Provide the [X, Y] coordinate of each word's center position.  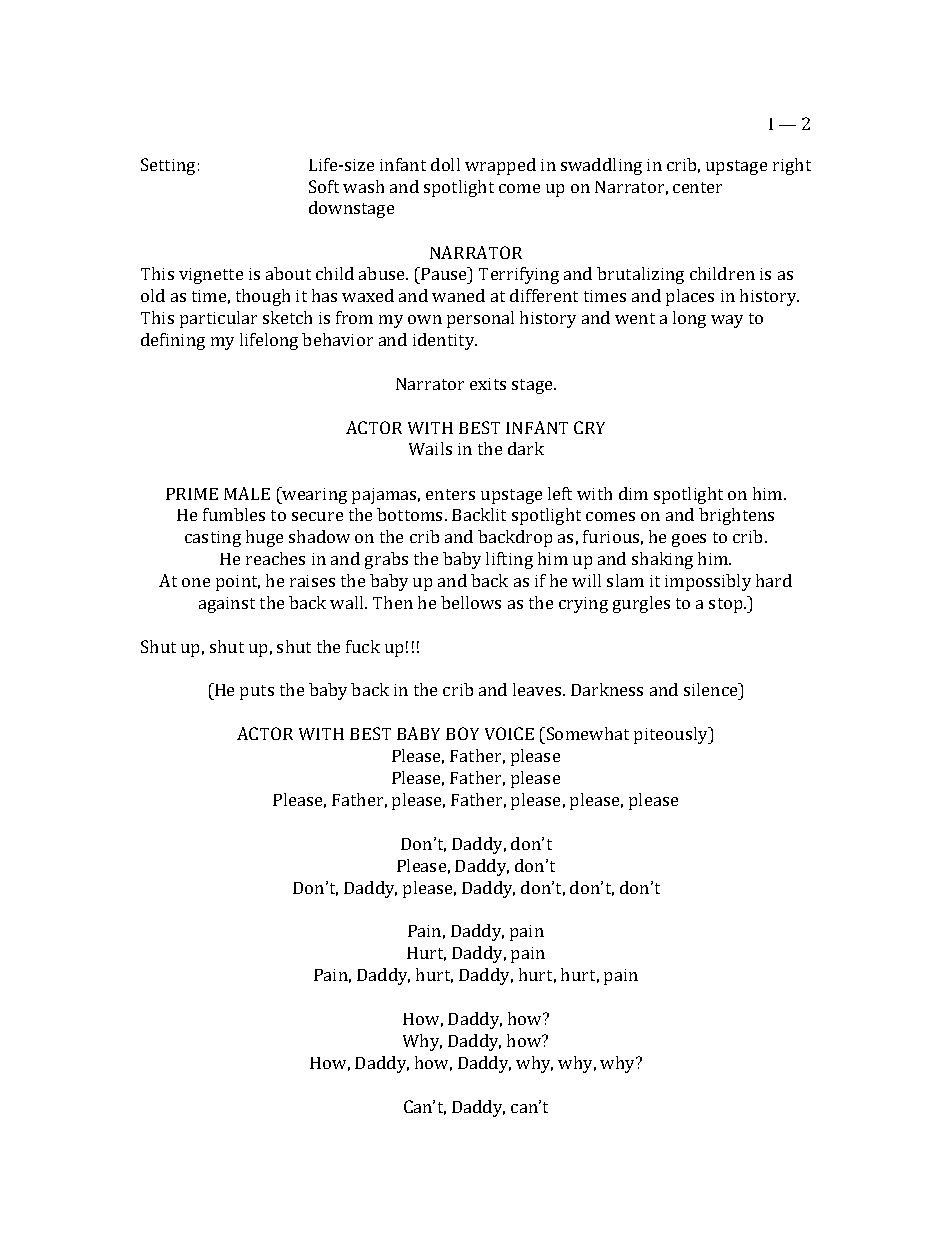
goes [689, 540]
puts [257, 692]
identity [445, 341]
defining [173, 341]
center [697, 187]
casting [213, 539]
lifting [509, 560]
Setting [168, 166]
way [727, 321]
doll [445, 164]
